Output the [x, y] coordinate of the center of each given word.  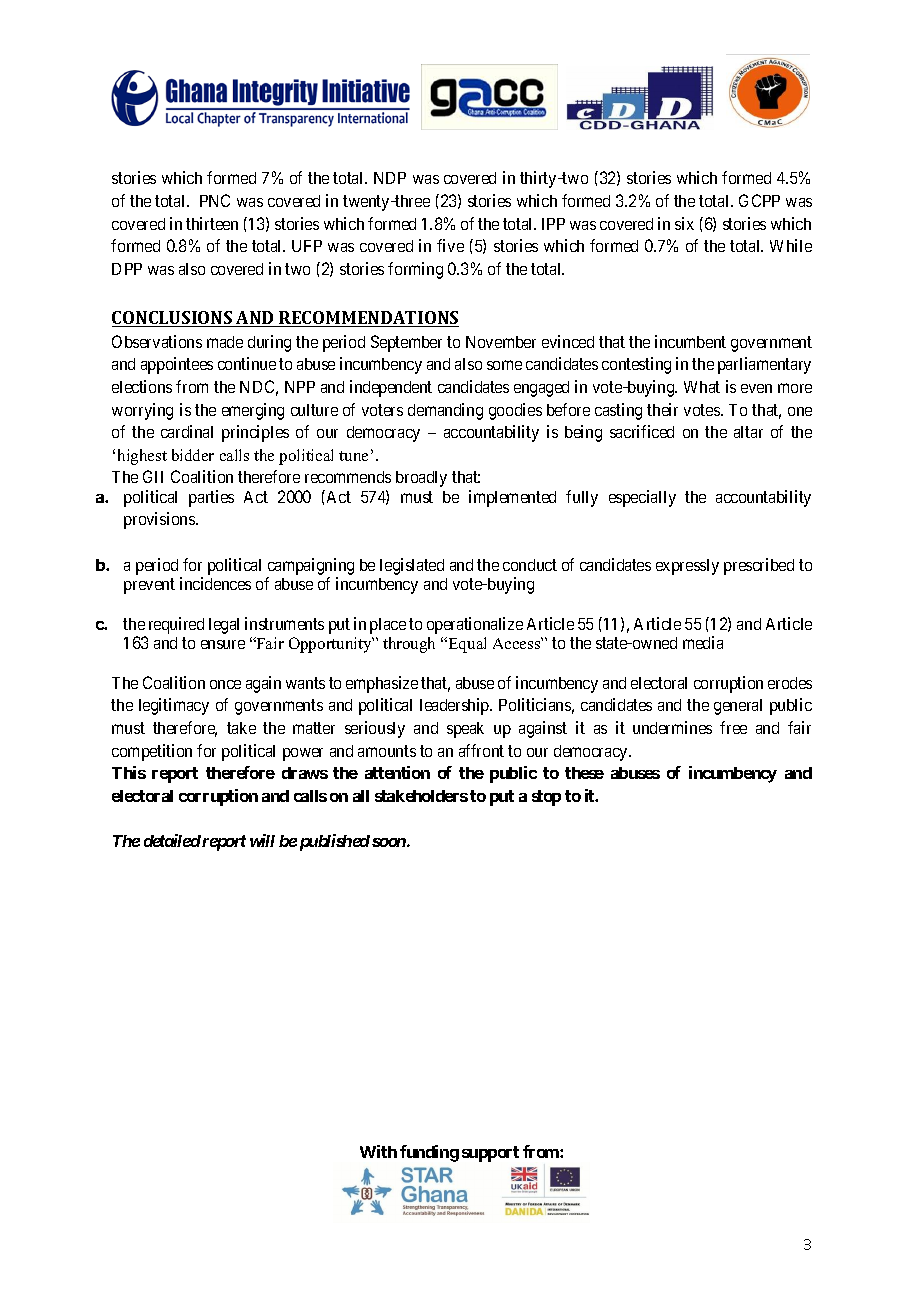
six [684, 223]
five [450, 245]
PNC [215, 200]
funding [429, 1153]
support [490, 1154]
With [378, 1151]
